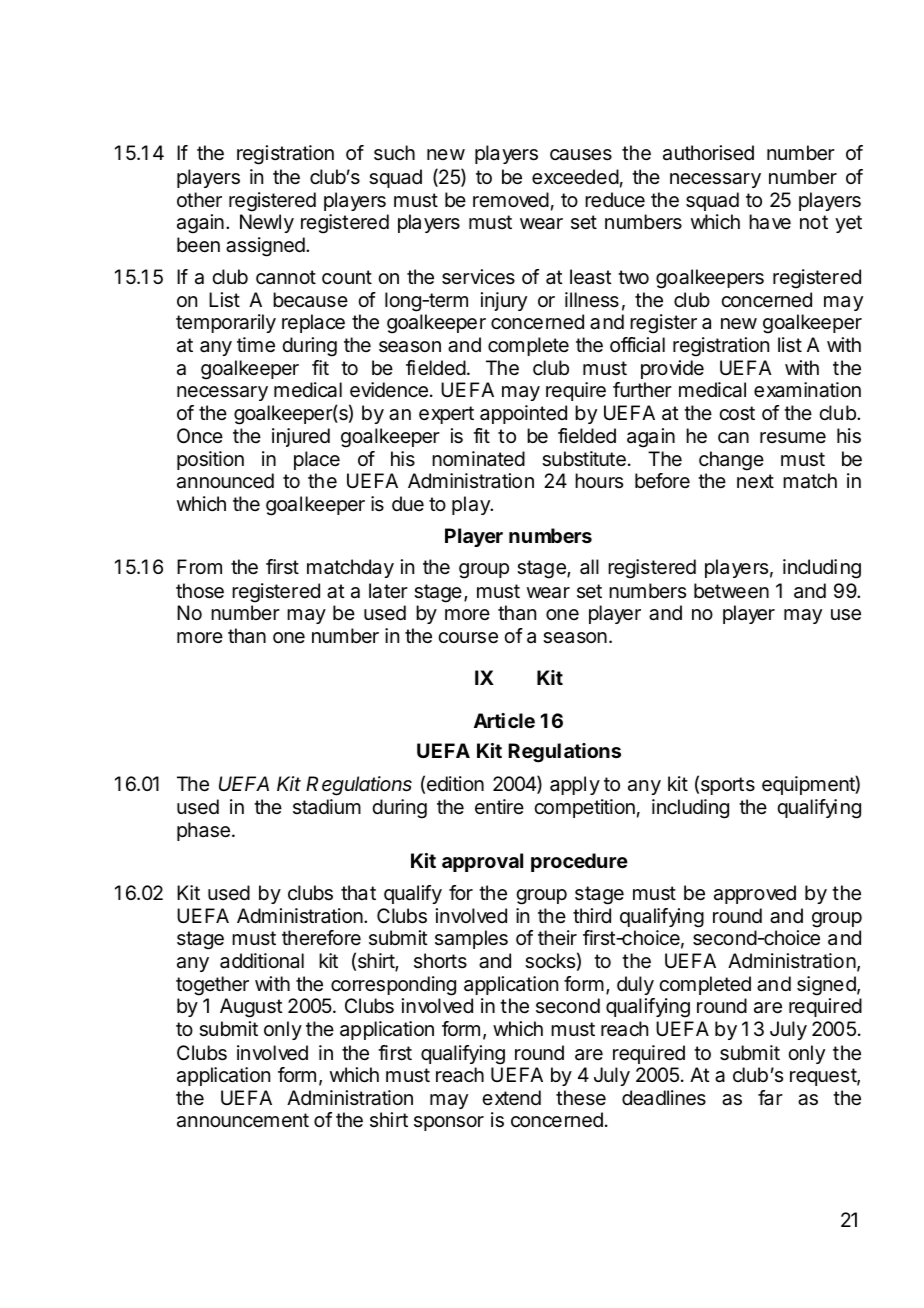 The width and height of the screenshot is (924, 1308). Describe the element at coordinates (200, 591) in the screenshot. I see `those` at that location.
